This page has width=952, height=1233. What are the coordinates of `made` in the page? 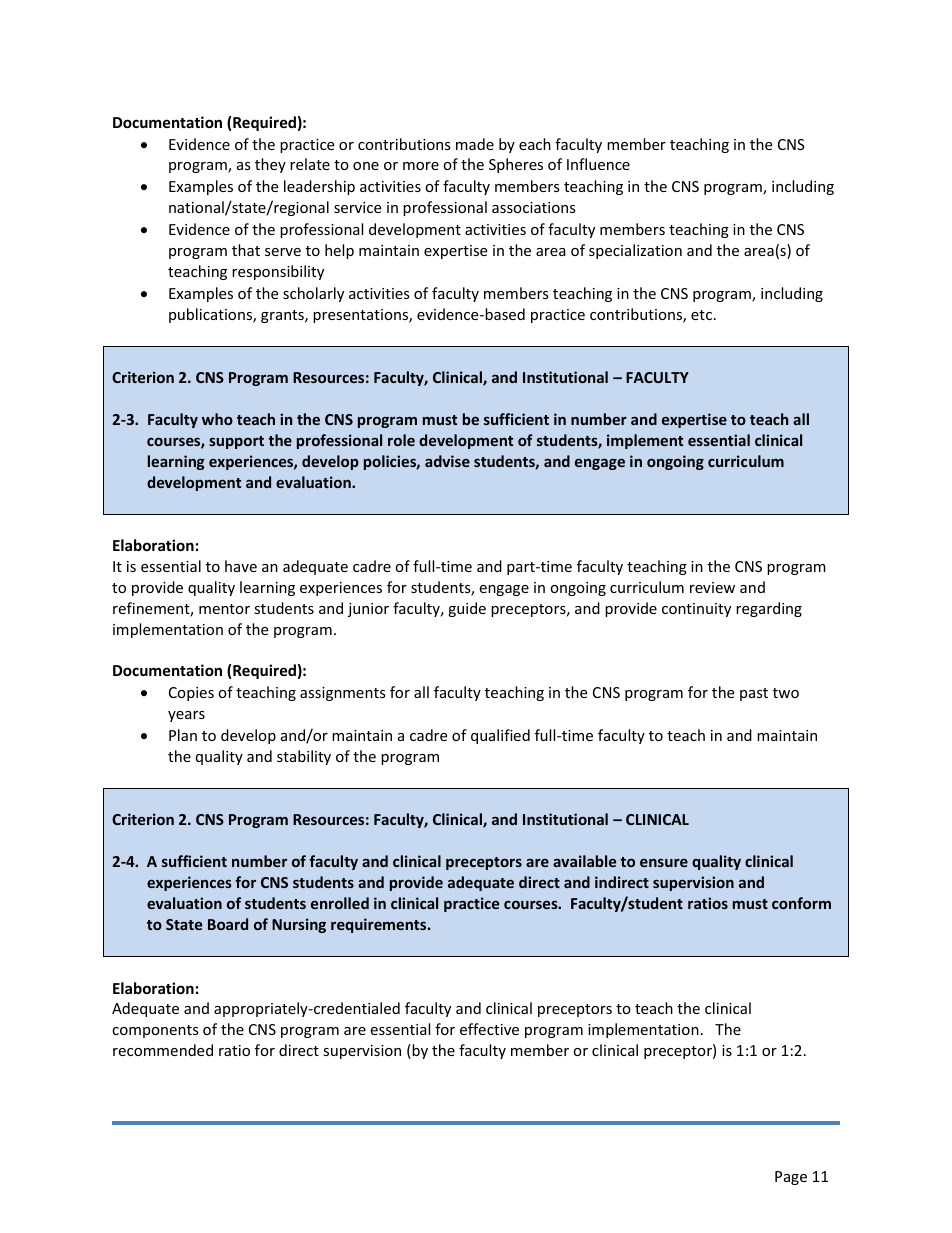 It's located at (475, 144).
